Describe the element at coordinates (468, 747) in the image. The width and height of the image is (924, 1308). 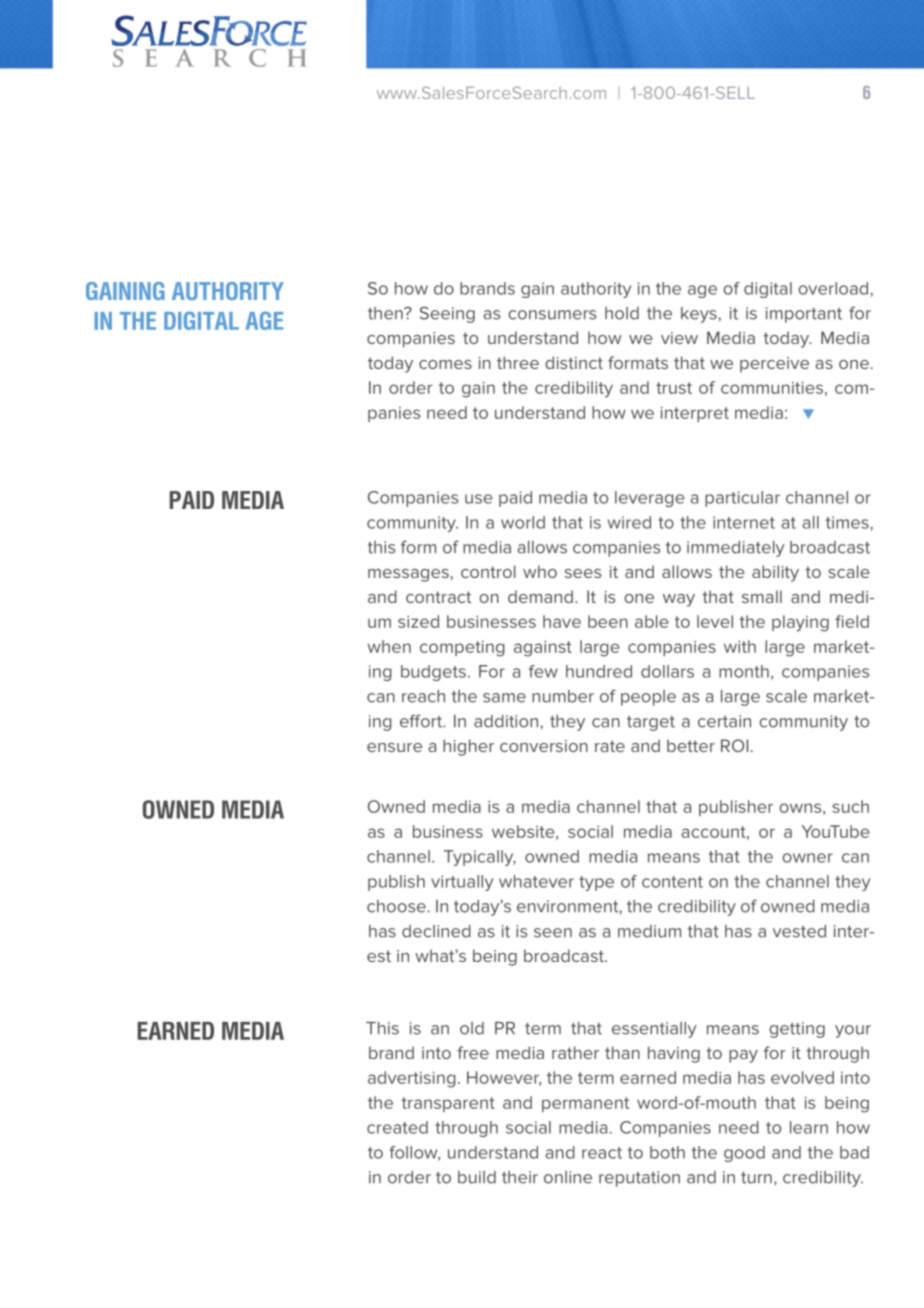
I see `higher` at that location.
